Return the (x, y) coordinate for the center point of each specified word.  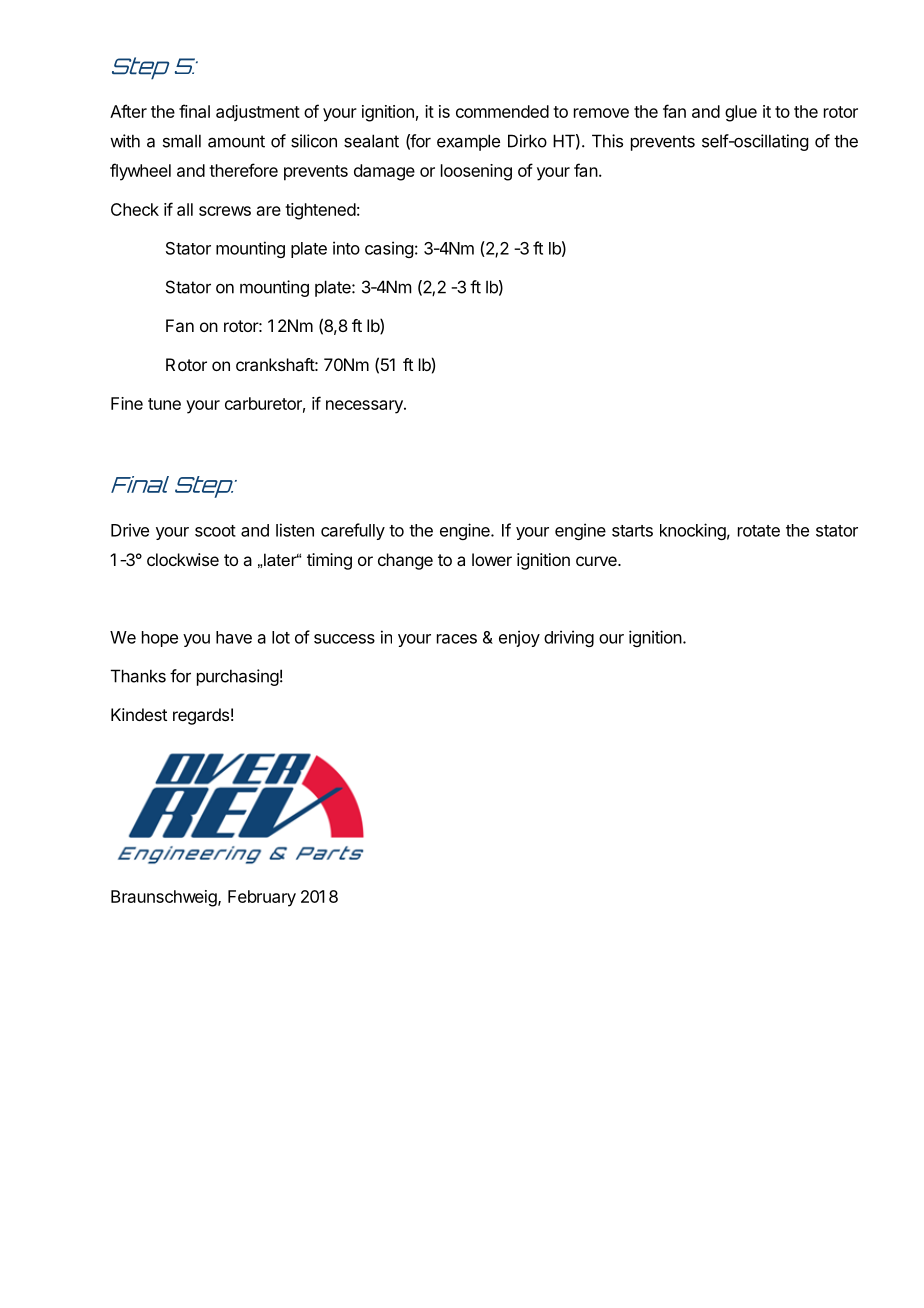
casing (389, 249)
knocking (693, 531)
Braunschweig (165, 898)
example (468, 142)
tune (164, 404)
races (457, 639)
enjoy (519, 638)
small (182, 141)
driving (569, 638)
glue (741, 113)
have (234, 637)
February (262, 898)
